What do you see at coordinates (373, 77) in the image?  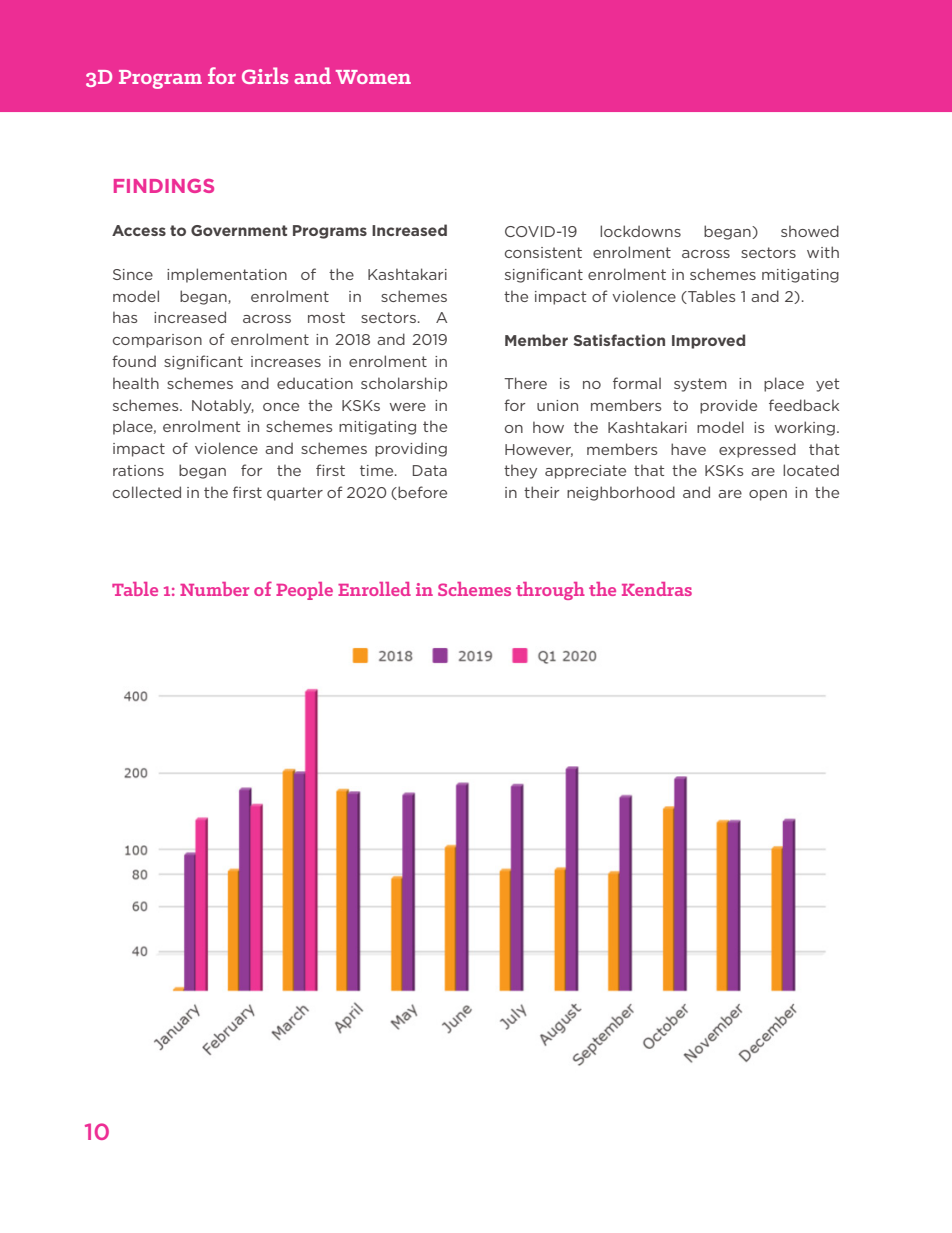 I see `Women` at bounding box center [373, 77].
